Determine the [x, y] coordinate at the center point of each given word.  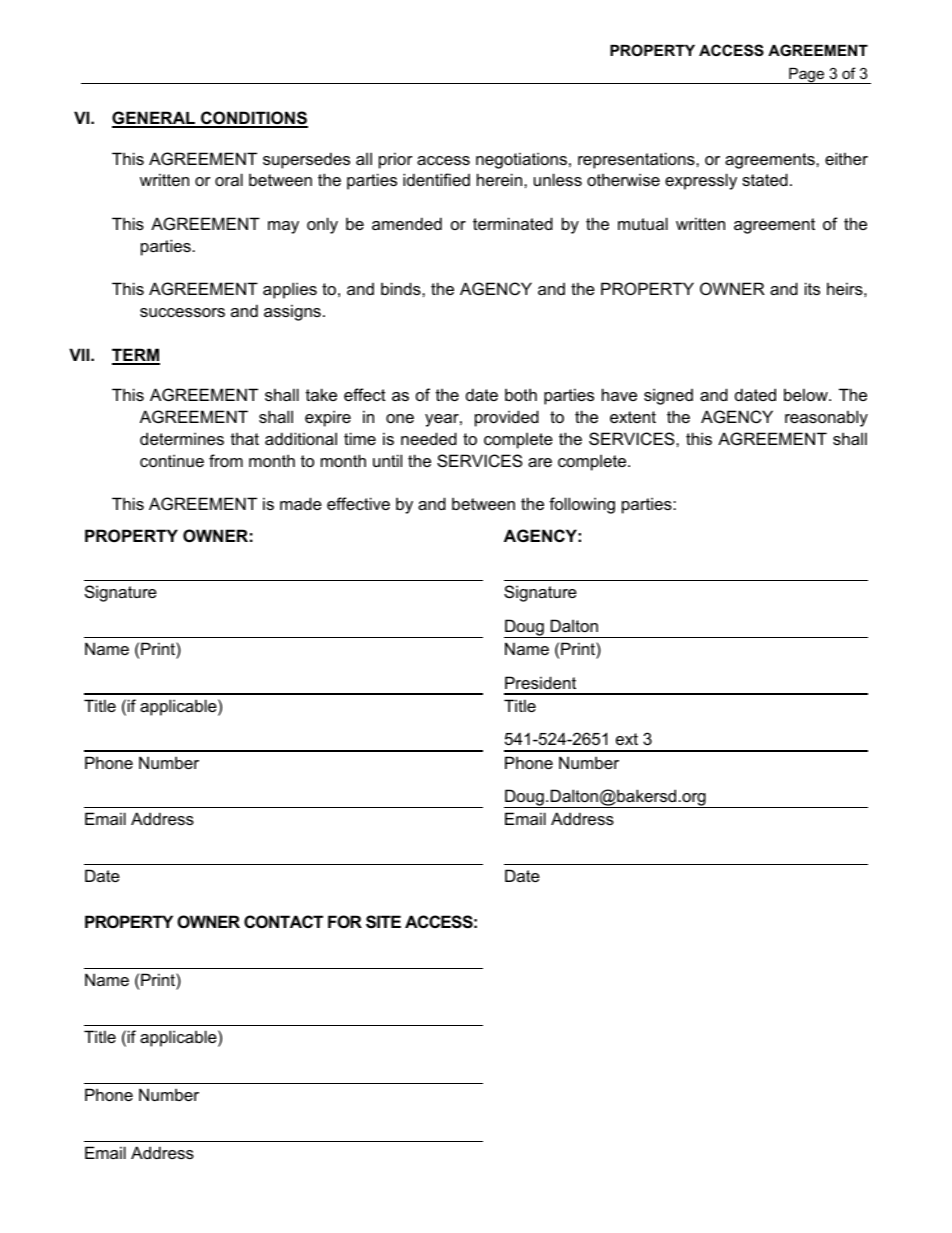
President [540, 682]
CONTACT [283, 921]
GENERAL [155, 119]
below [807, 394]
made [301, 503]
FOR [345, 921]
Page [807, 76]
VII [80, 354]
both [521, 394]
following [582, 505]
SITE [383, 922]
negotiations [521, 160]
